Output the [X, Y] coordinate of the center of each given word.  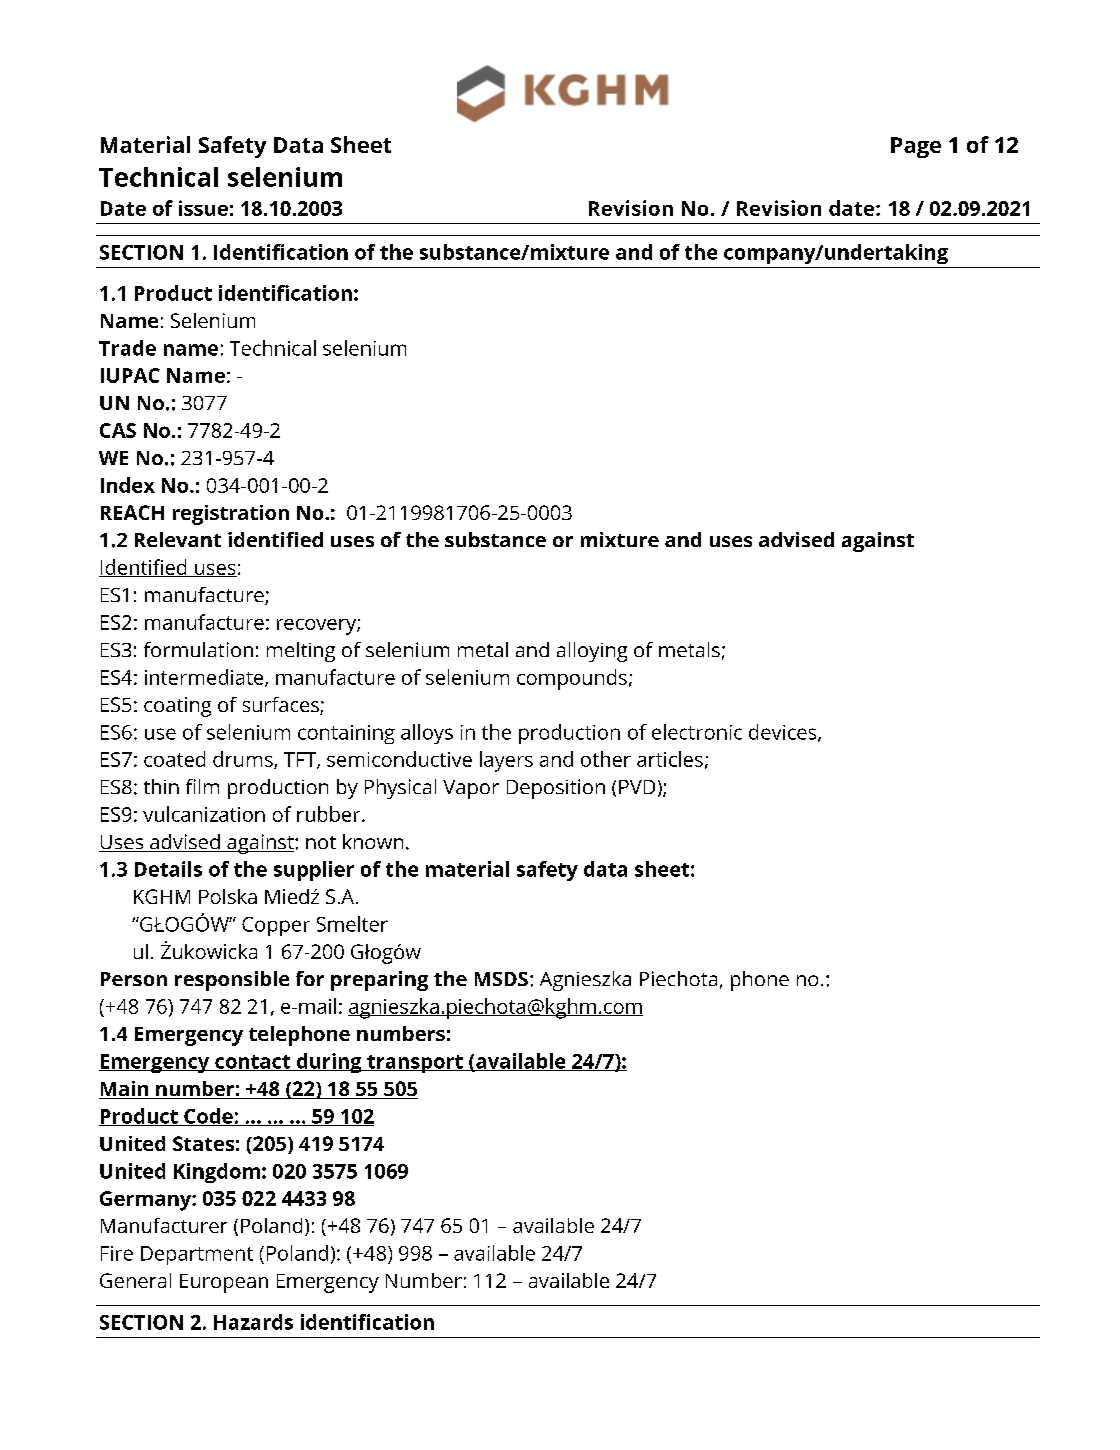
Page [916, 147]
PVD [637, 787]
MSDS [501, 979]
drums [244, 760]
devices [784, 733]
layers [506, 761]
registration [231, 515]
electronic [697, 732]
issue [203, 208]
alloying [592, 652]
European [224, 1283]
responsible [232, 981]
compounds [572, 679]
